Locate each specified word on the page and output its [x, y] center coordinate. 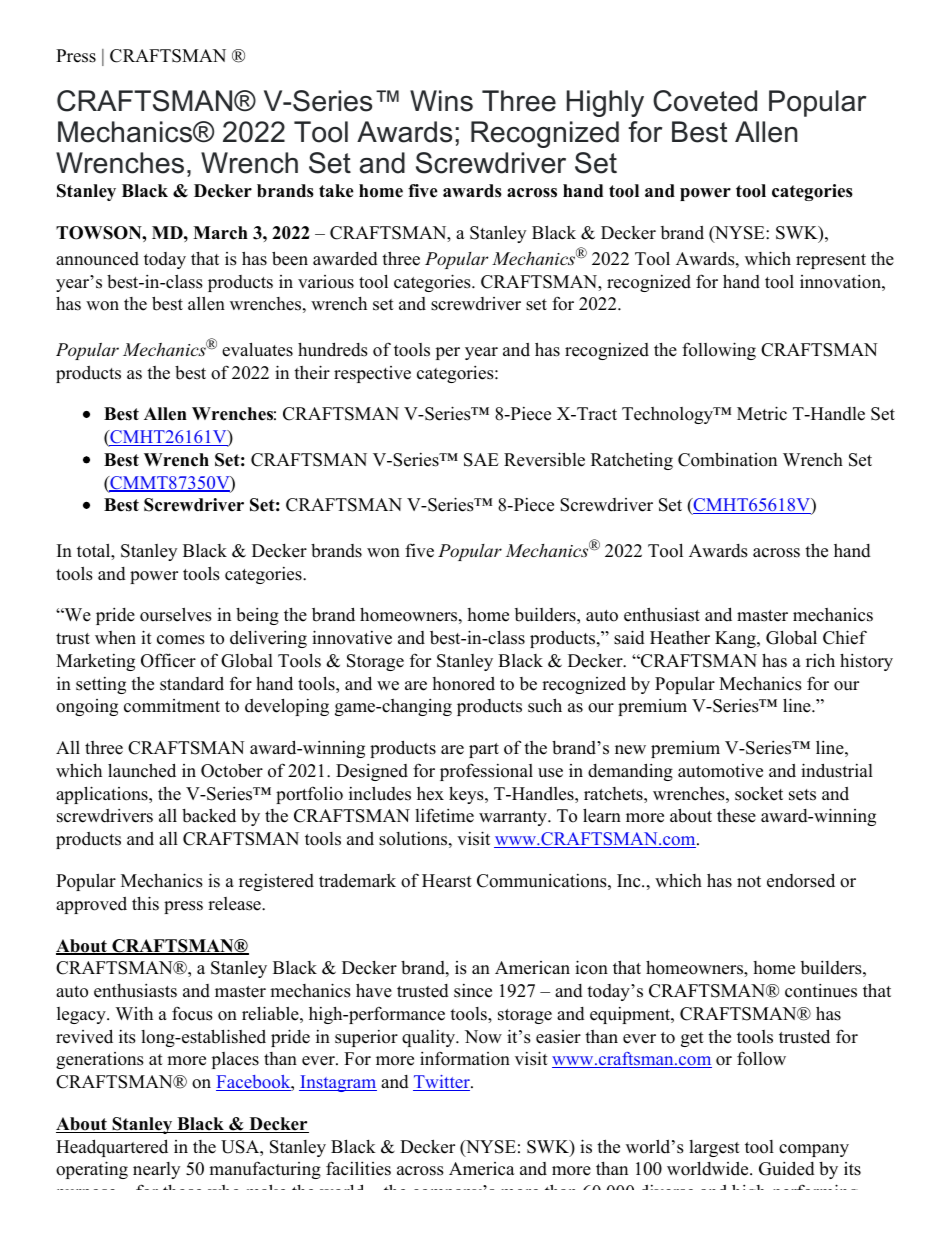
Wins [441, 101]
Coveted [705, 101]
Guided [787, 1168]
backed [209, 815]
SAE [481, 460]
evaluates [257, 349]
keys [467, 795]
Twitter [442, 1083]
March [220, 233]
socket [759, 794]
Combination [727, 459]
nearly [156, 1170]
